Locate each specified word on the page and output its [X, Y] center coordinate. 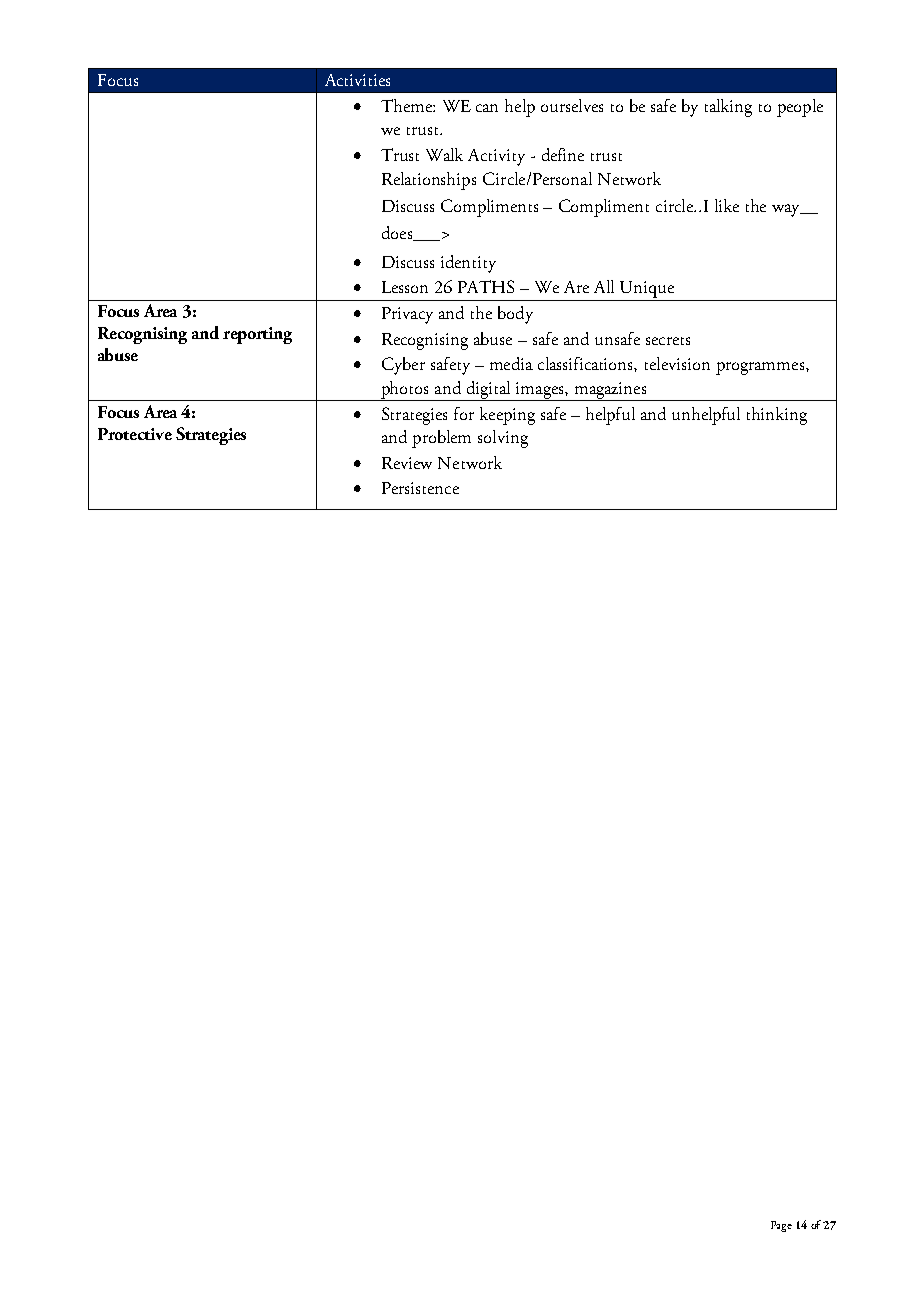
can [487, 108]
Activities [357, 80]
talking [728, 108]
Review [407, 463]
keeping [507, 416]
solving [503, 439]
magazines [610, 391]
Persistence [420, 488]
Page [781, 1226]
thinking [777, 416]
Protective [135, 434]
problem [441, 439]
